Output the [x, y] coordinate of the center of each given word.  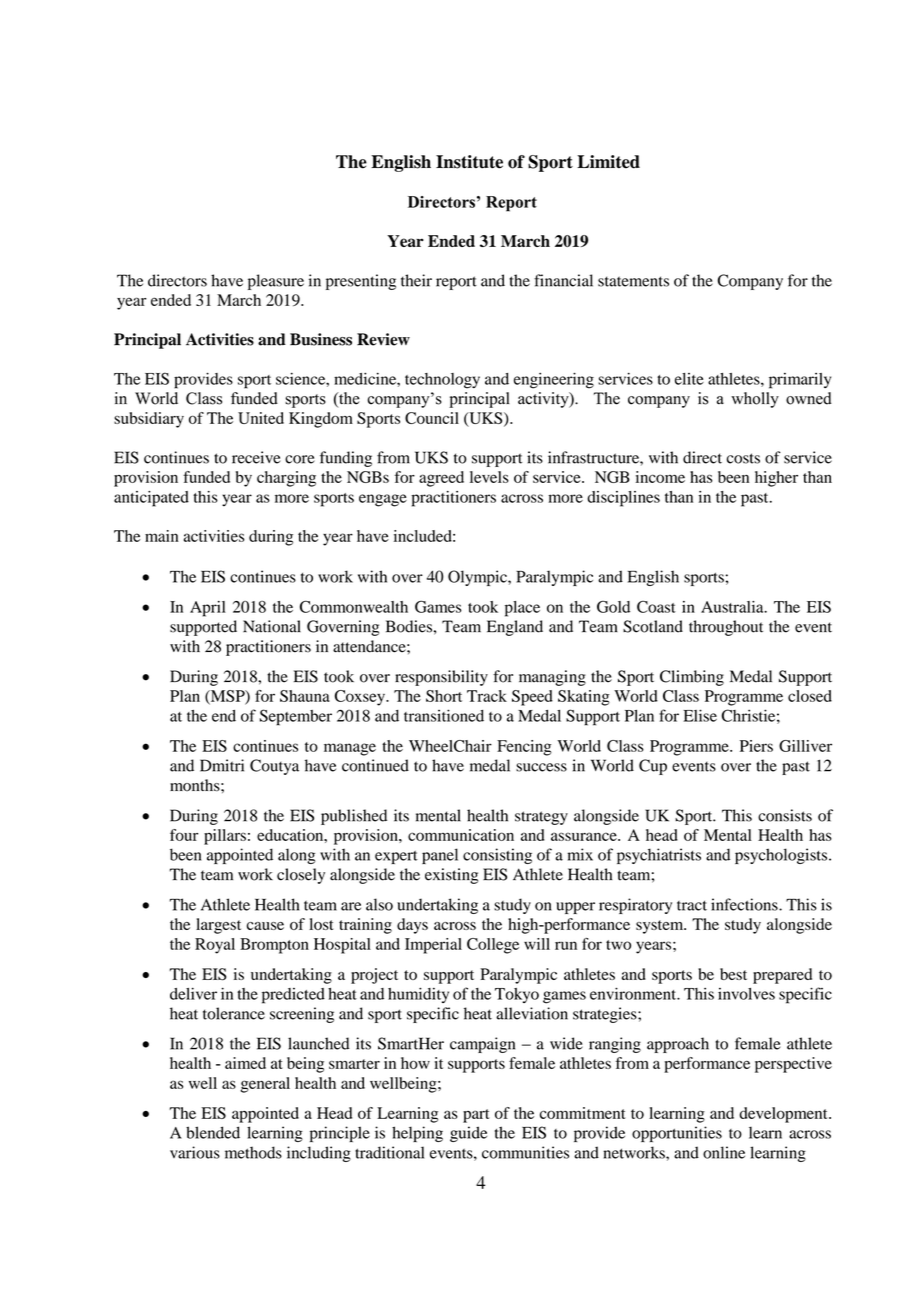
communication [461, 835]
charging [286, 479]
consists [785, 815]
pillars [225, 837]
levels [489, 477]
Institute [469, 162]
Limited [608, 162]
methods [253, 1152]
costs [743, 458]
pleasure [276, 282]
